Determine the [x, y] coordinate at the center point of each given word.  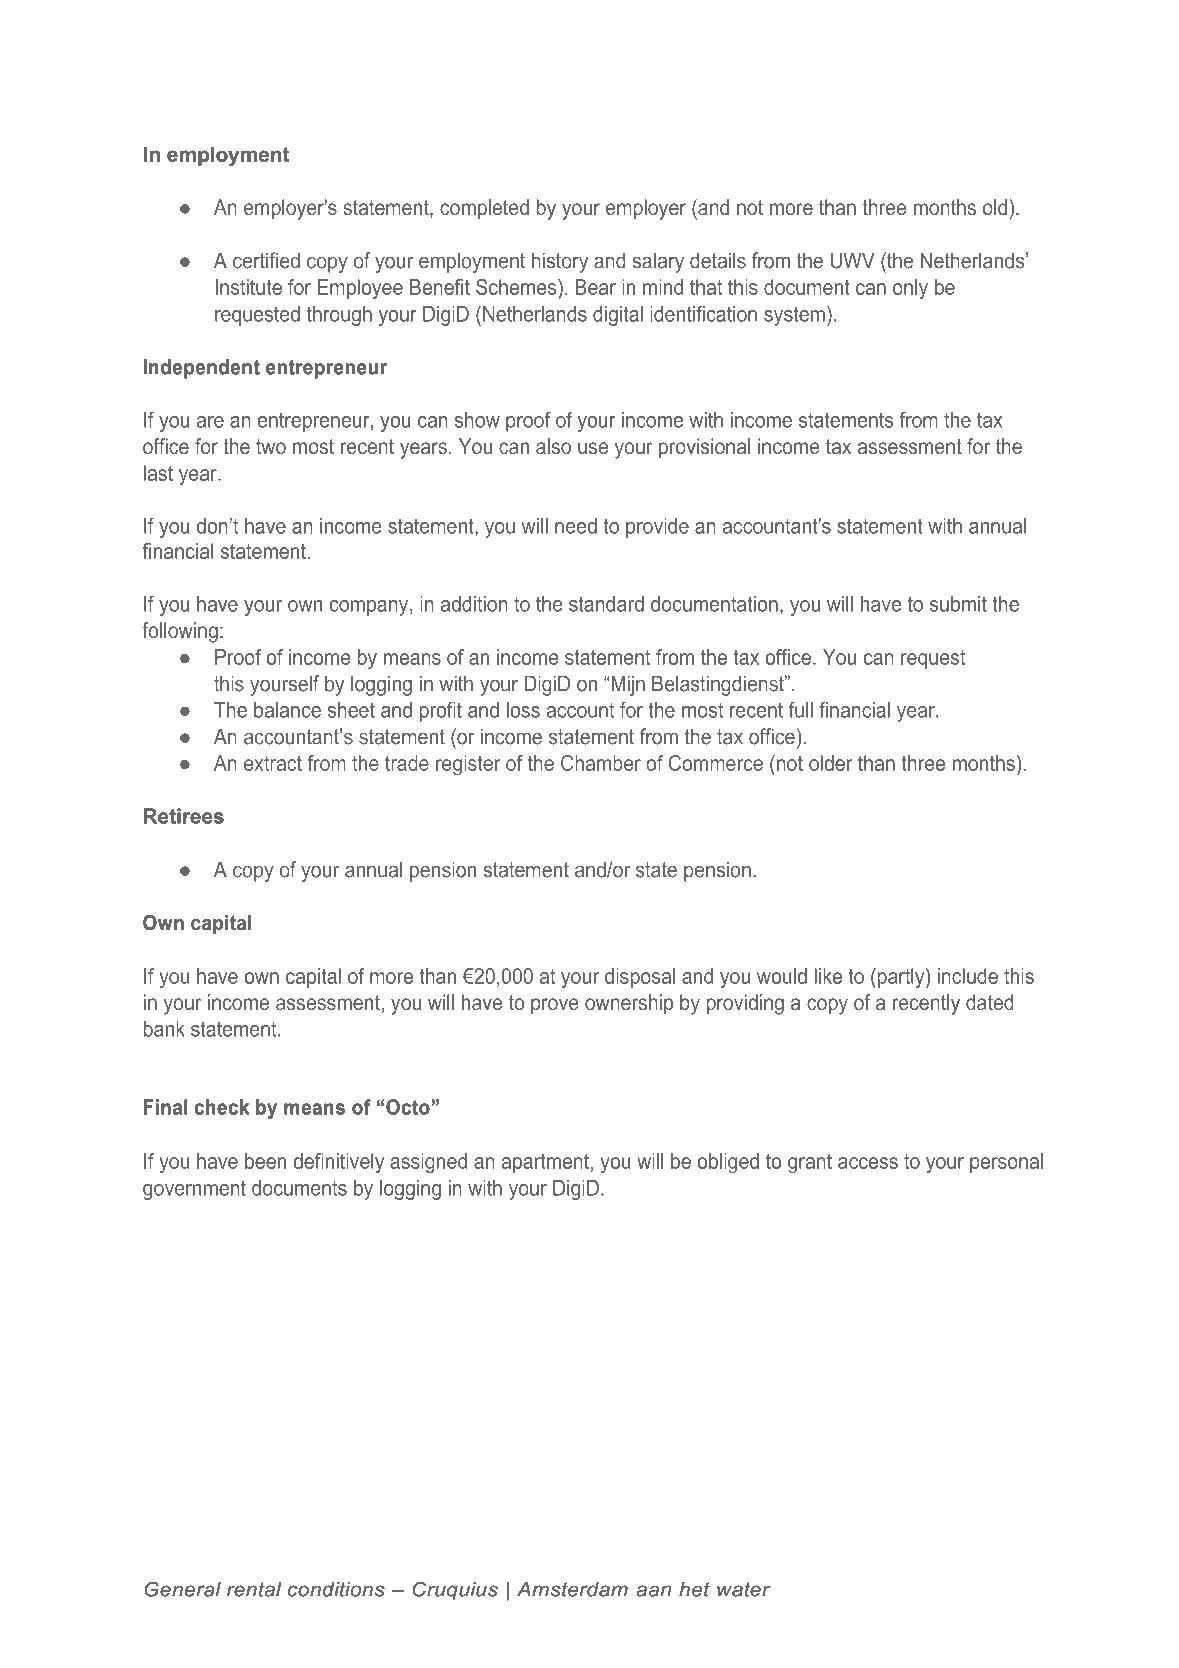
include [968, 976]
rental [254, 1589]
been [265, 1161]
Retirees [184, 816]
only [910, 289]
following [180, 632]
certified [266, 260]
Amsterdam [572, 1589]
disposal [640, 978]
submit [958, 604]
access [868, 1163]
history [560, 262]
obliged [728, 1163]
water [744, 1589]
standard [606, 604]
